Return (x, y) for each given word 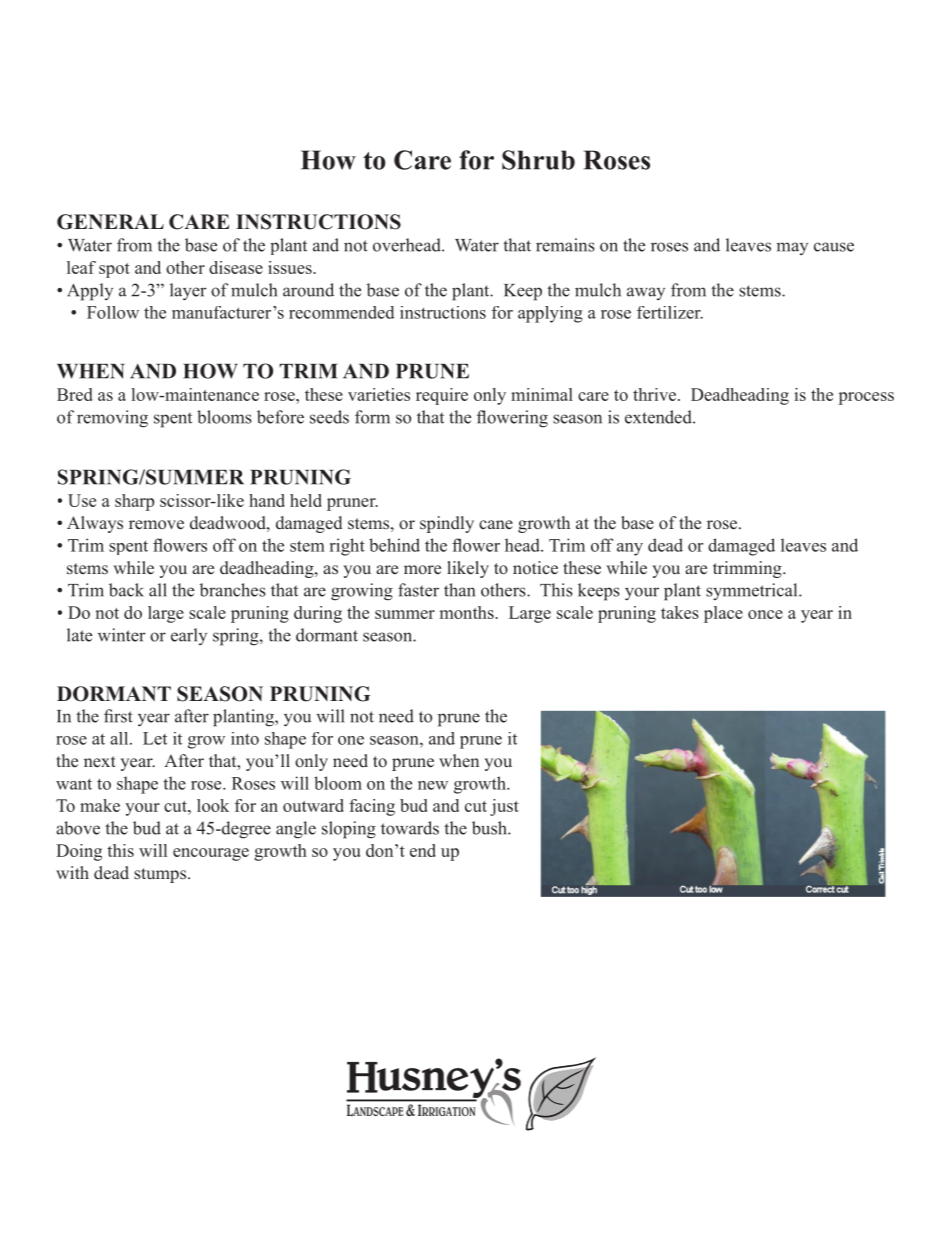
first (118, 716)
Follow (113, 312)
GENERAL (110, 222)
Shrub (538, 160)
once (765, 614)
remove (156, 525)
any (630, 549)
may (792, 248)
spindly (447, 524)
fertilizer (670, 312)
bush (490, 828)
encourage (211, 854)
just (504, 807)
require (442, 396)
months (468, 612)
